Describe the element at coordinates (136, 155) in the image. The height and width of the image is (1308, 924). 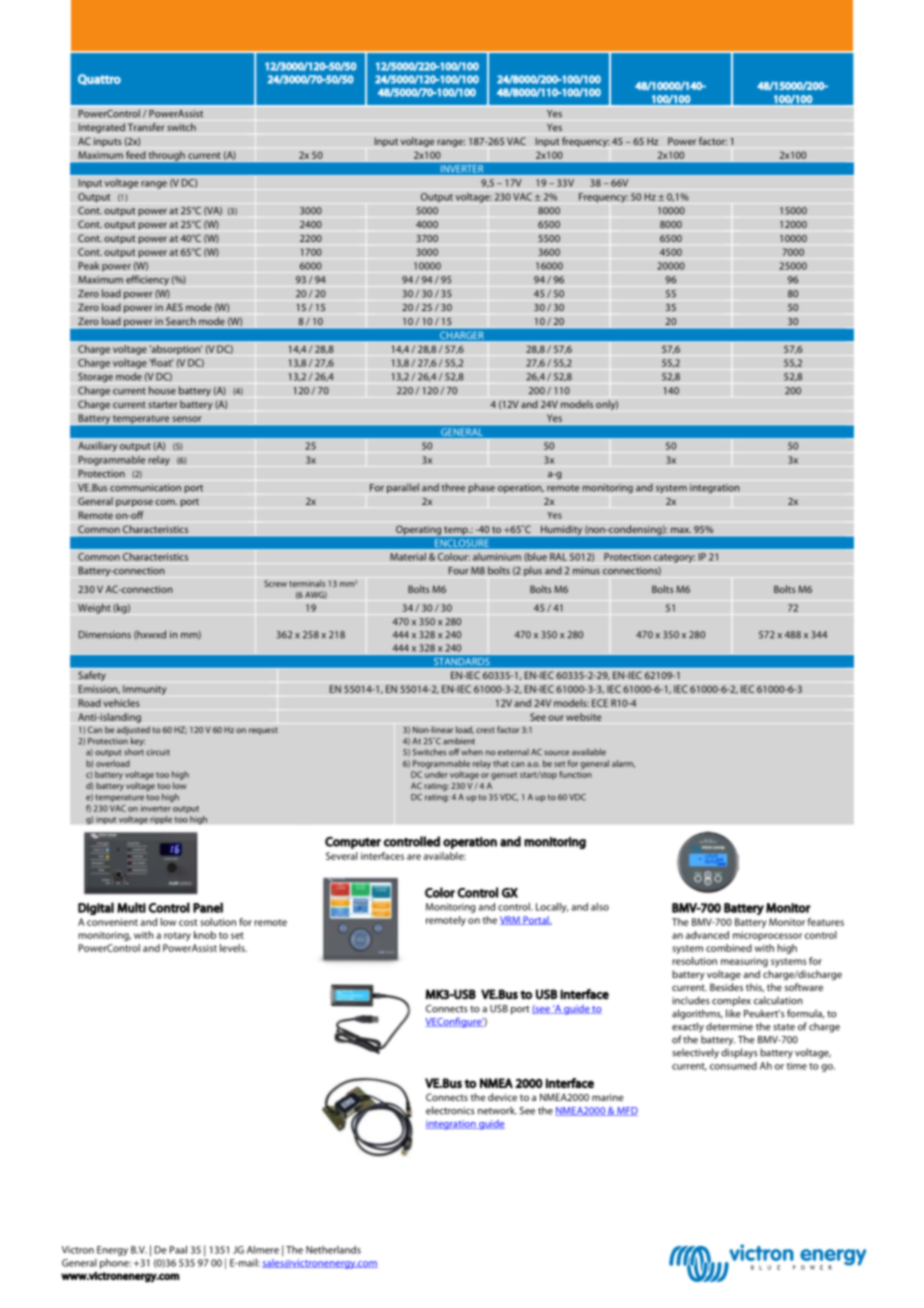
I see `feed` at that location.
